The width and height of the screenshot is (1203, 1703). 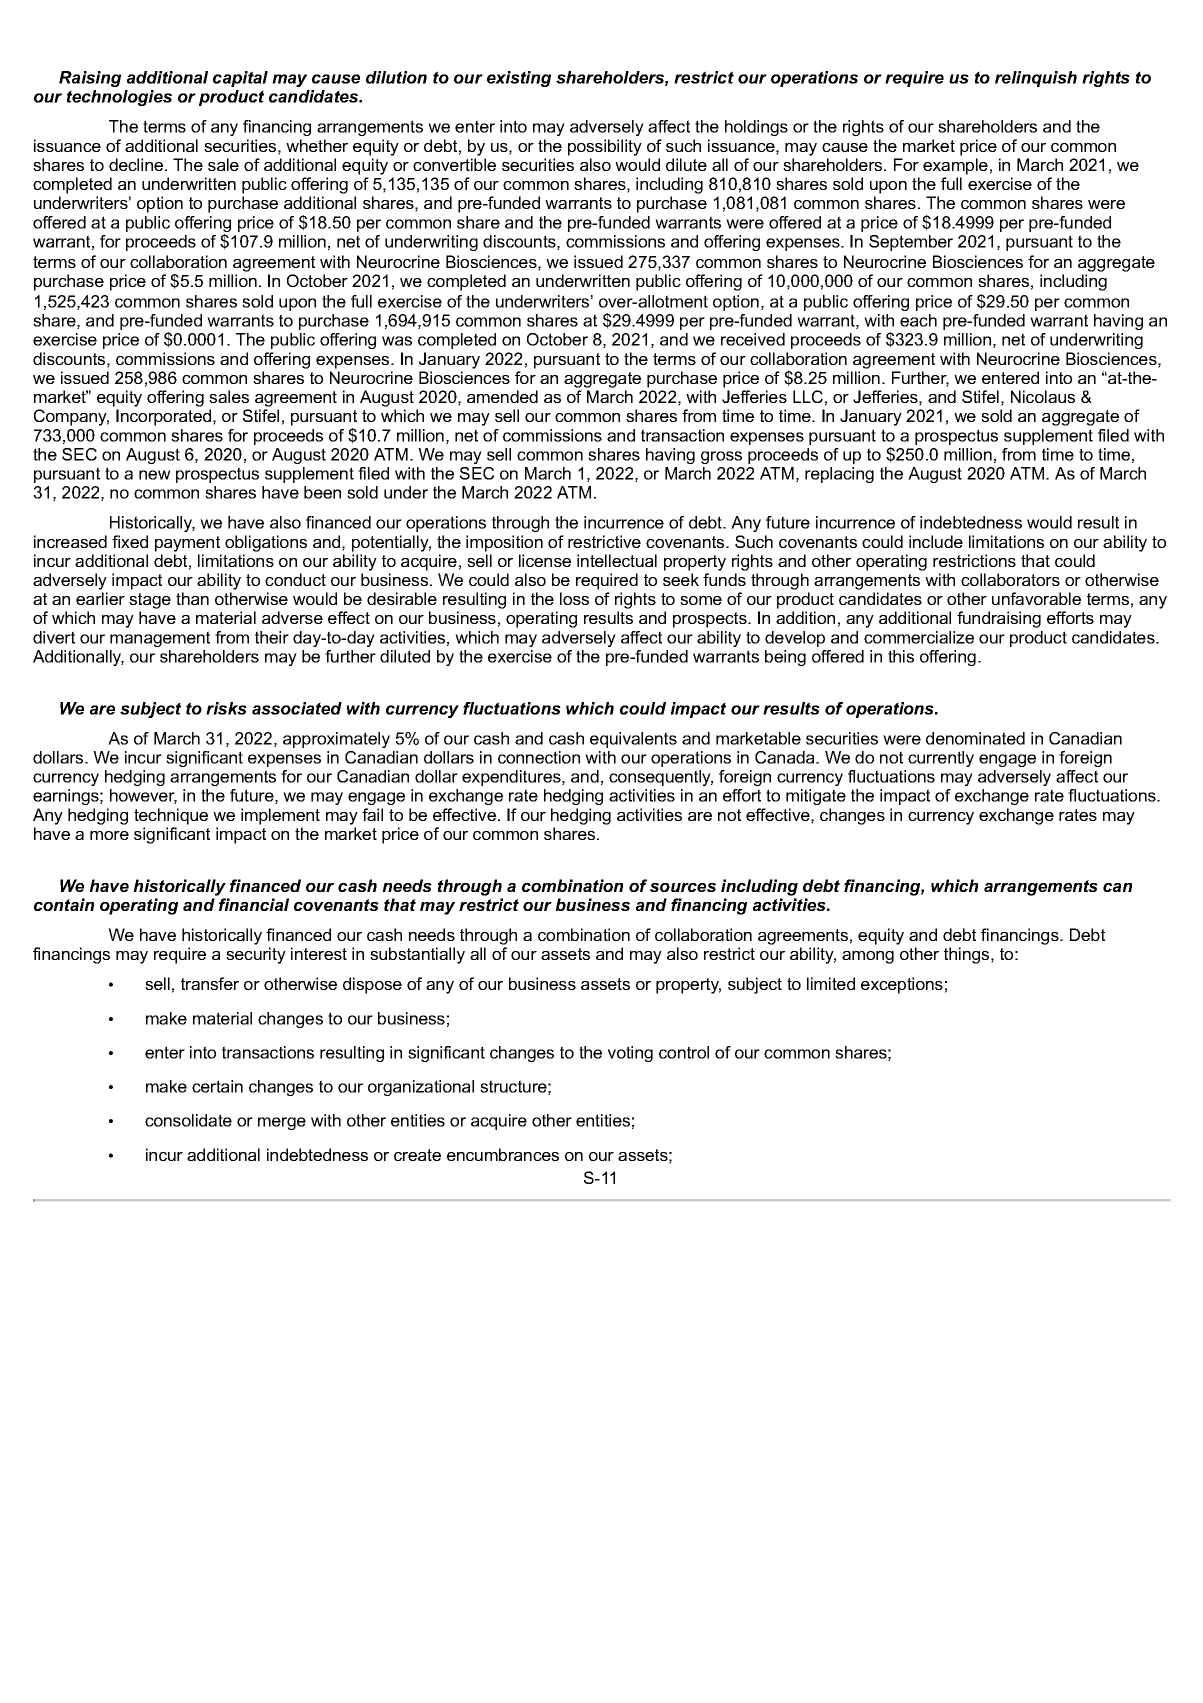 What do you see at coordinates (188, 1120) in the screenshot?
I see `consolidate` at bounding box center [188, 1120].
